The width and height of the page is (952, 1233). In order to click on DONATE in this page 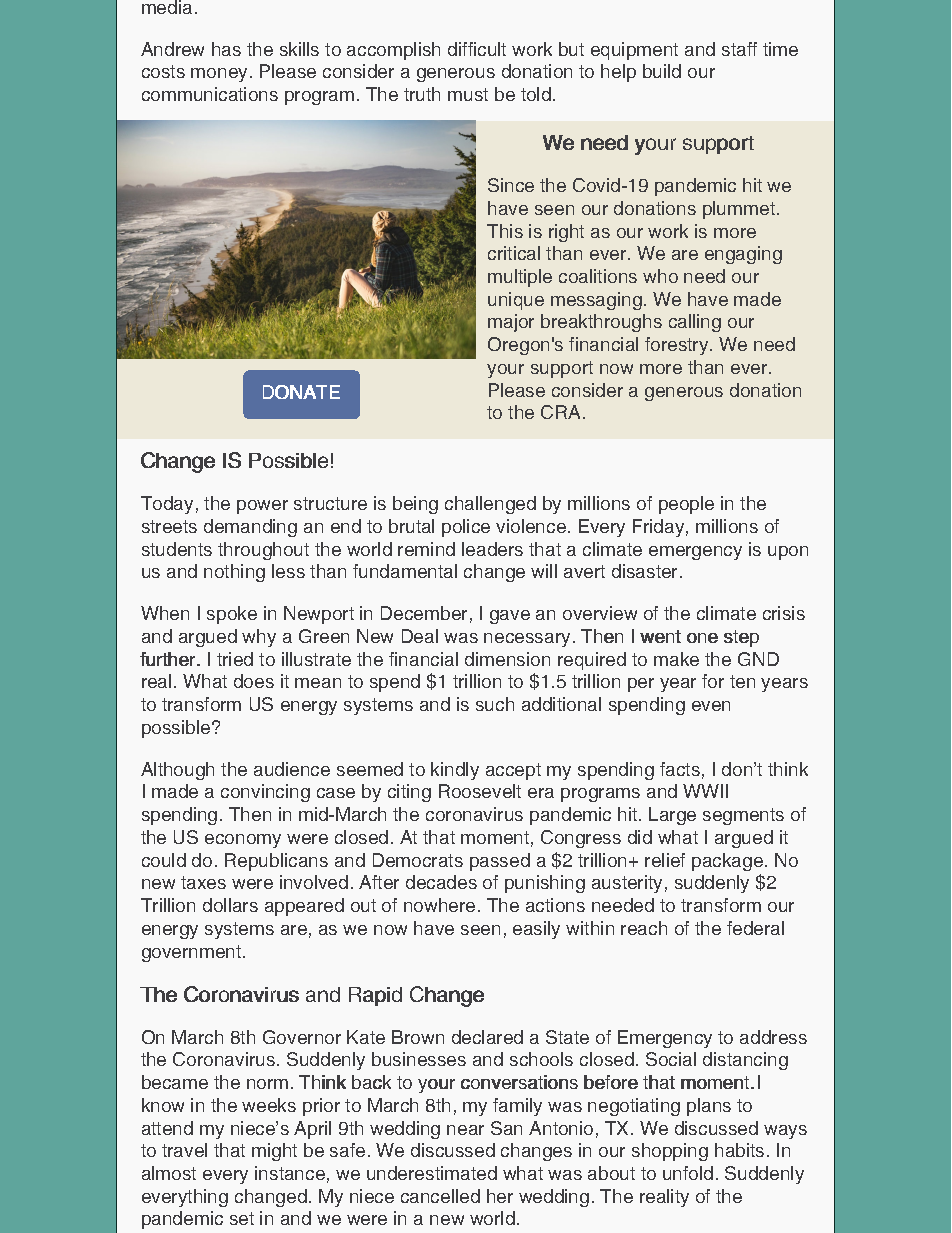, I will do `click(301, 392)`.
